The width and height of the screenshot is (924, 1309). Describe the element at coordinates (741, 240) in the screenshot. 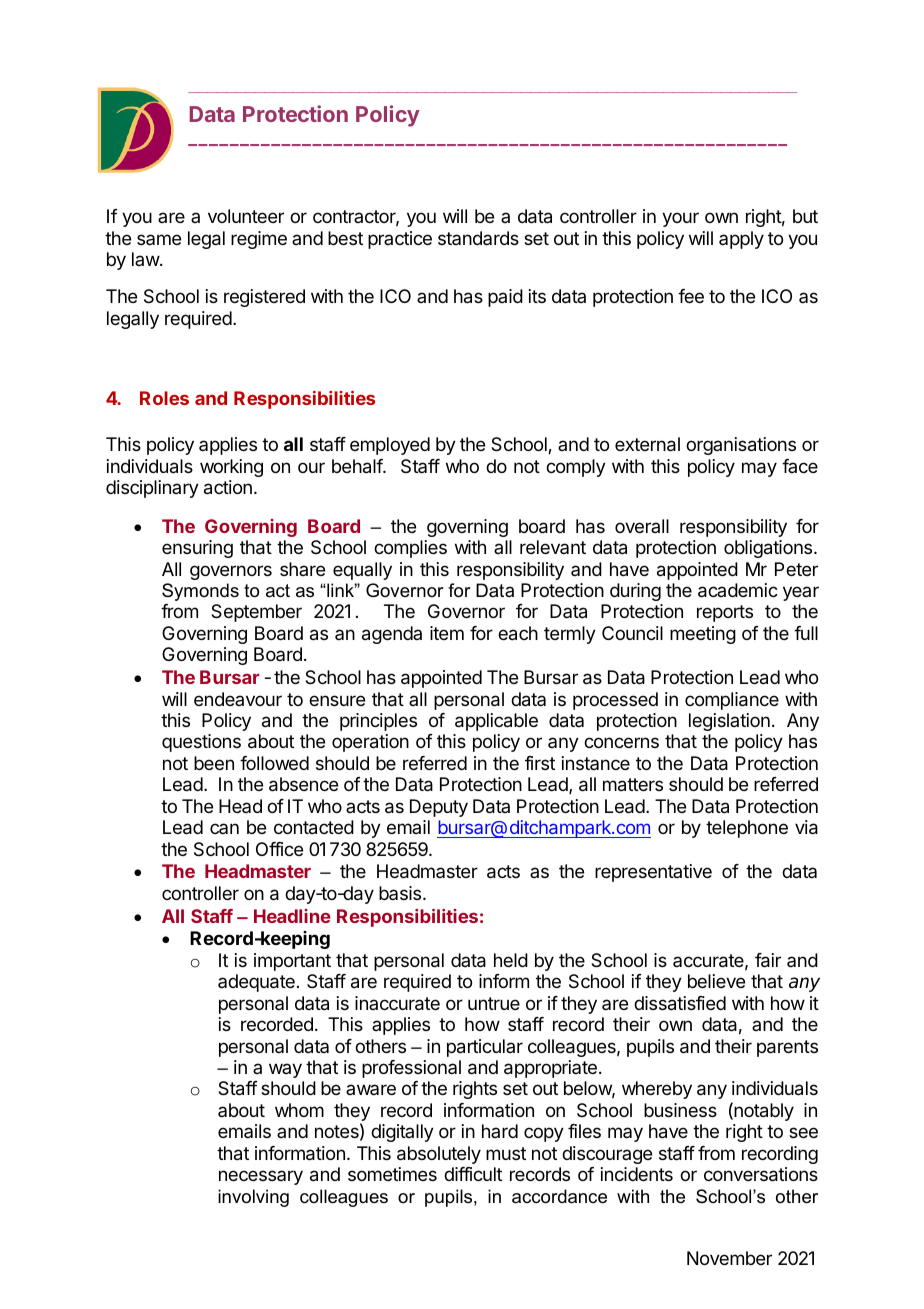

I see `apply` at that location.
